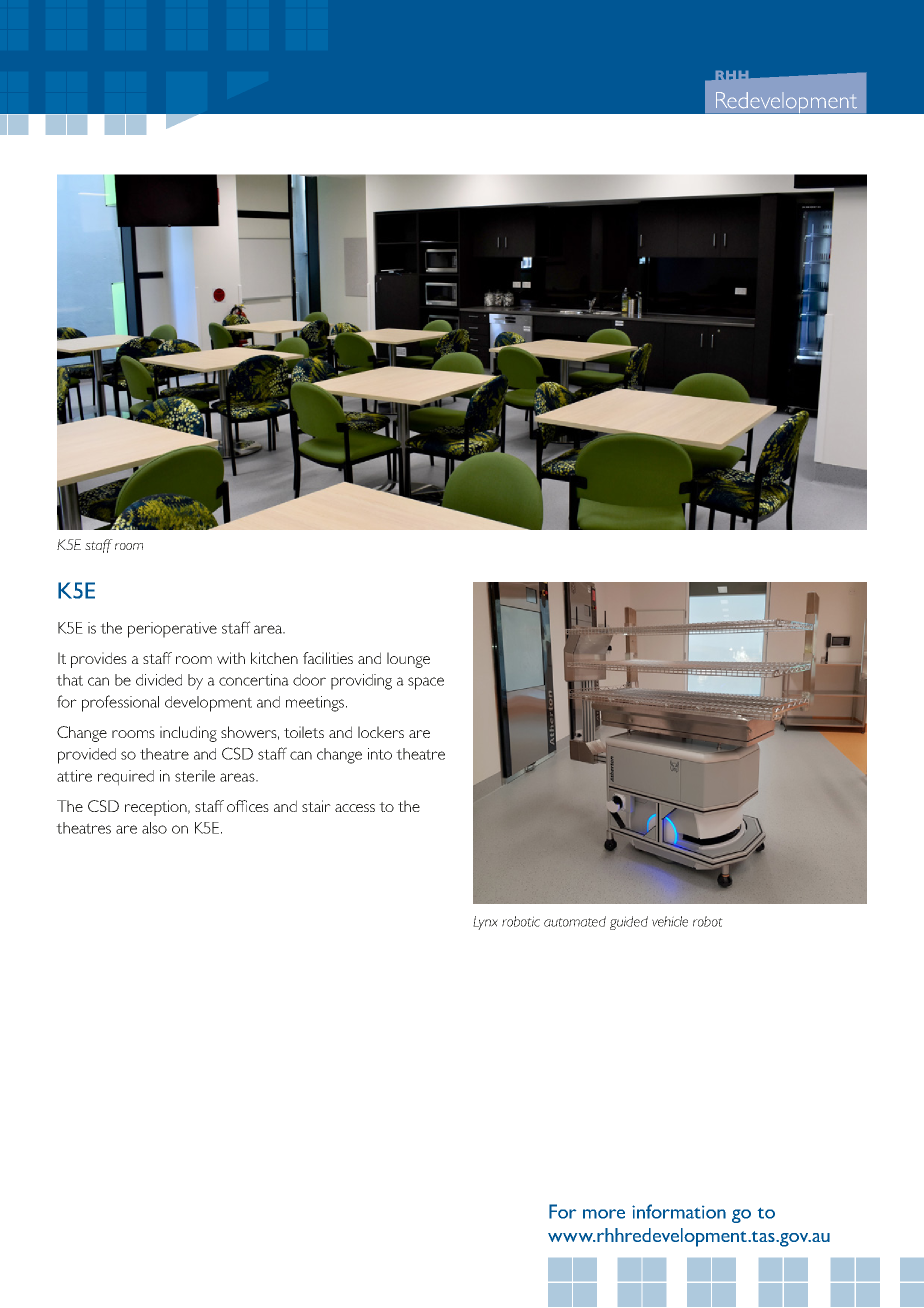 Image resolution: width=924 pixels, height=1308 pixels. What do you see at coordinates (316, 806) in the document?
I see `stair` at bounding box center [316, 806].
